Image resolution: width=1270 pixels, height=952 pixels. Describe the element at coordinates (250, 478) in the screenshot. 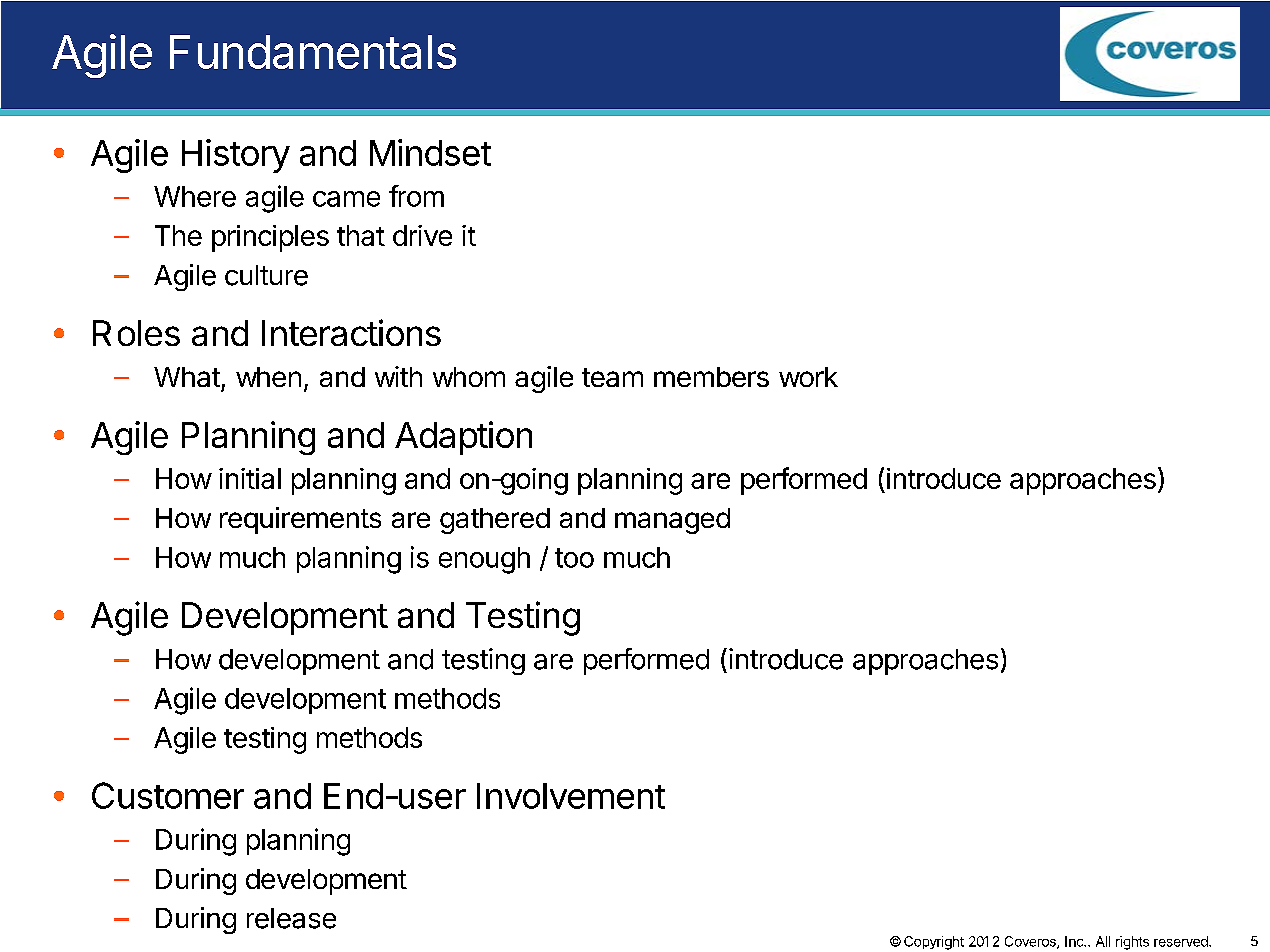

I see `initial` at that location.
